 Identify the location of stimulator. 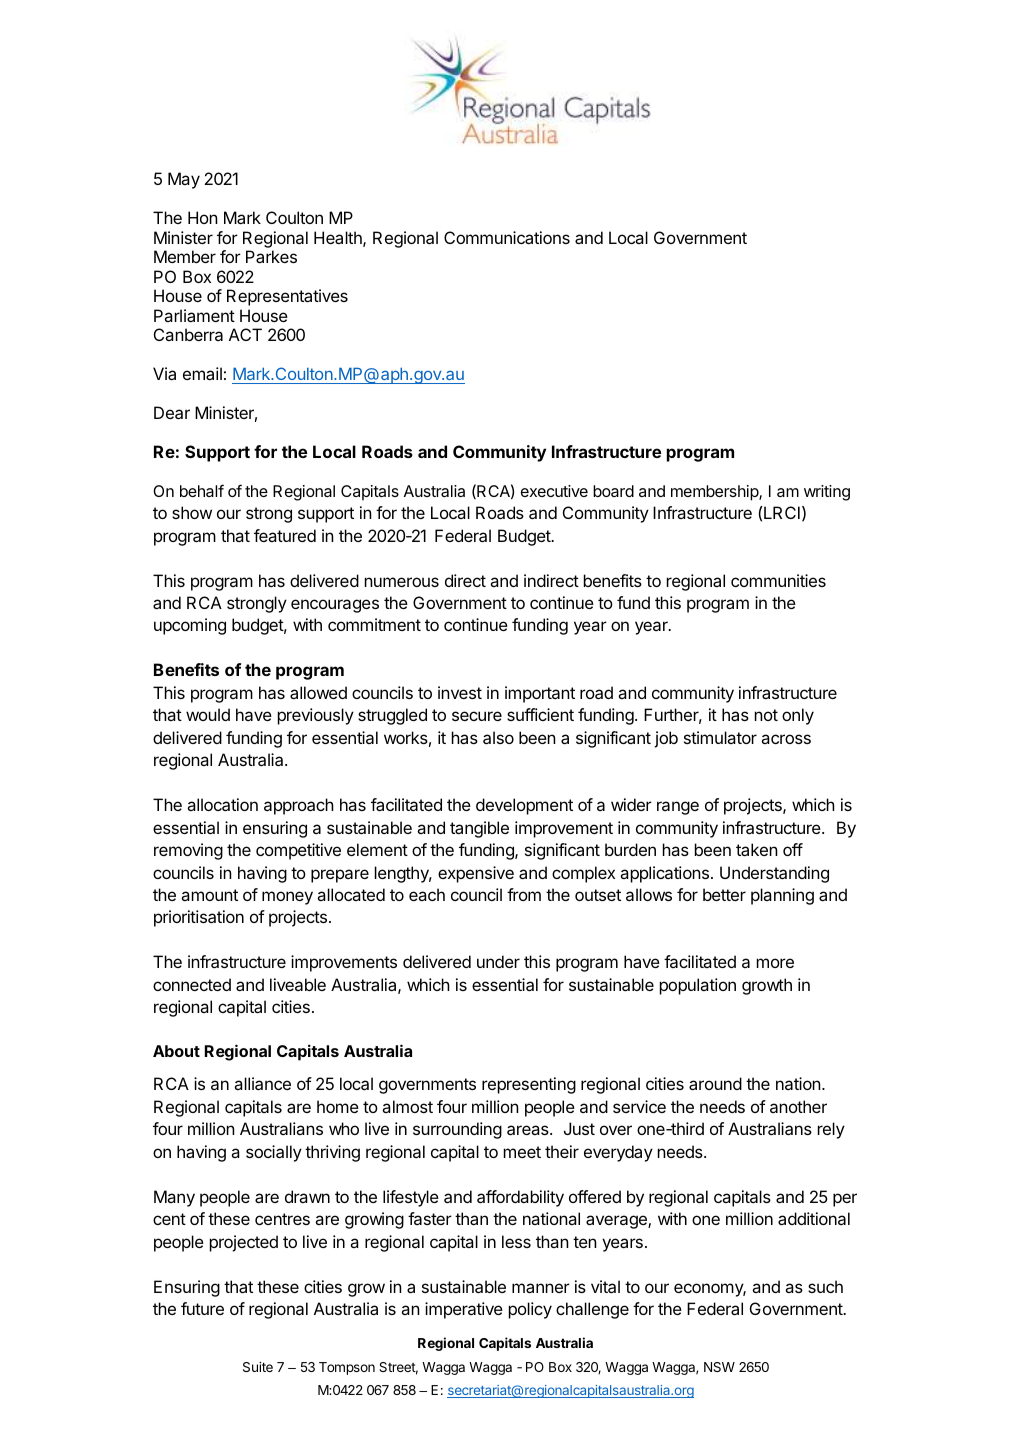
(720, 737).
